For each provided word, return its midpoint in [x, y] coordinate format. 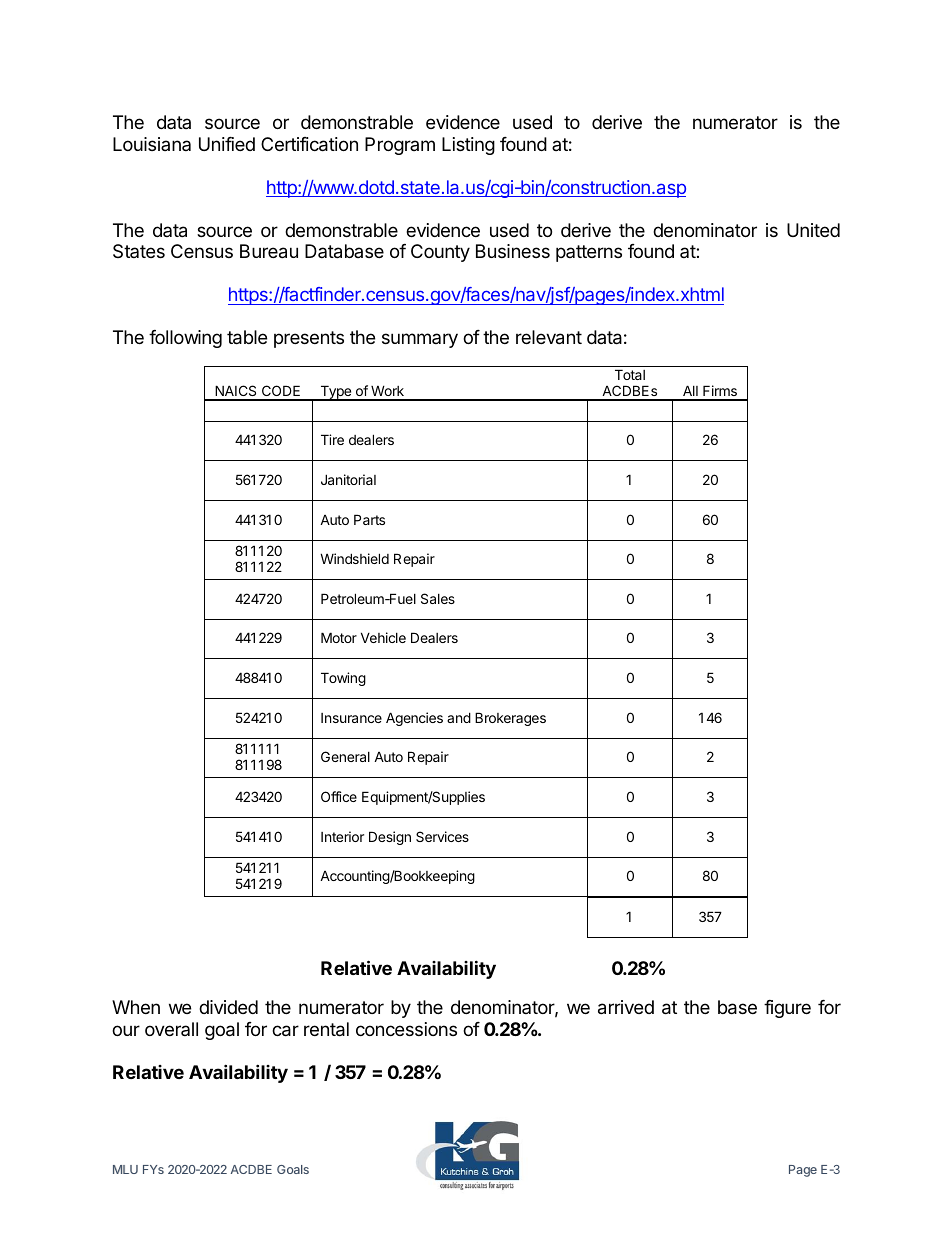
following [185, 339]
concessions [406, 1029]
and [459, 717]
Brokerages [510, 719]
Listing [468, 146]
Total [630, 374]
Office [339, 796]
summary [420, 340]
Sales [438, 598]
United [813, 230]
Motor [339, 637]
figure [787, 1009]
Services [442, 836]
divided [228, 1007]
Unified [227, 144]
